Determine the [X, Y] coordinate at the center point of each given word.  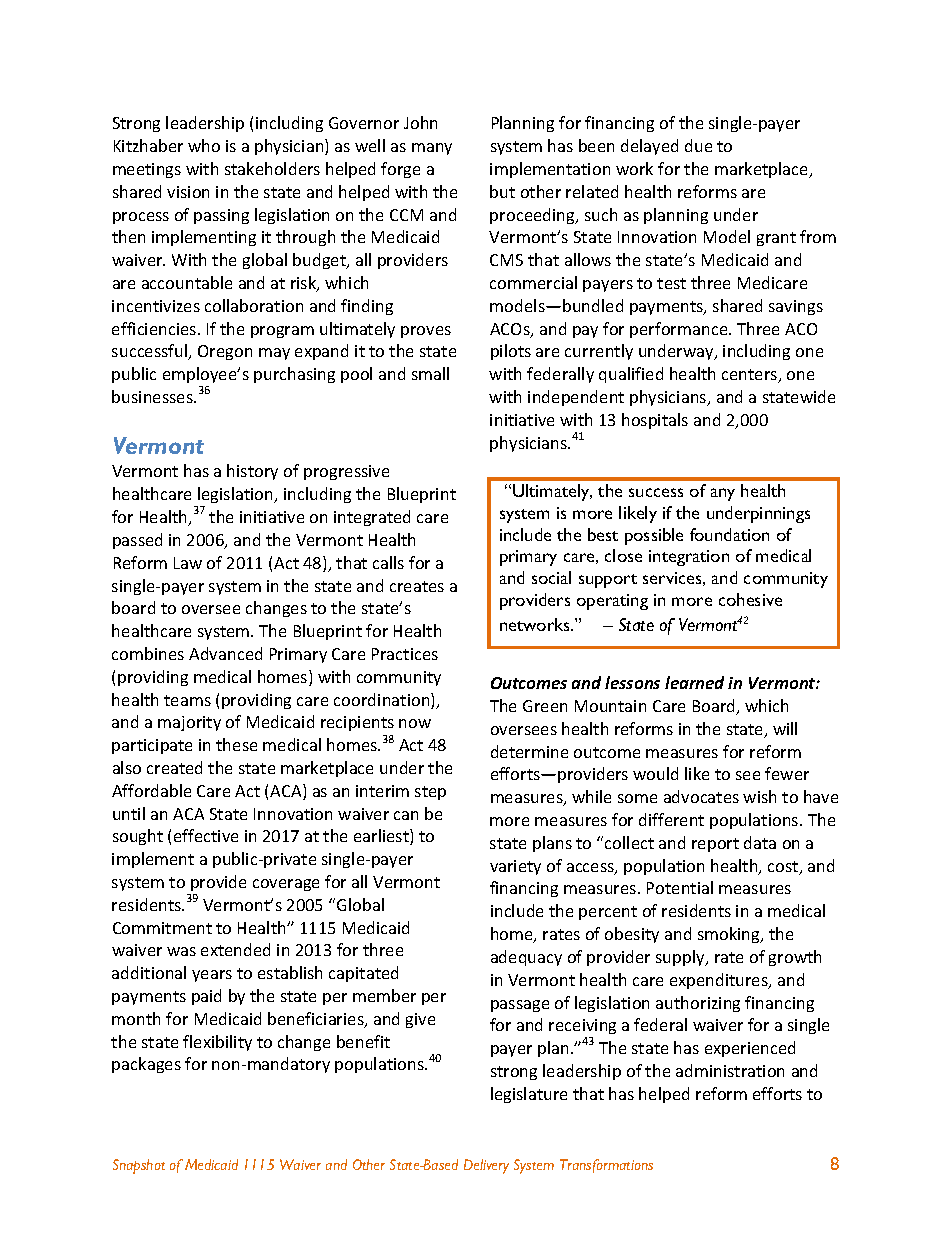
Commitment [162, 928]
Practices [405, 654]
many [432, 149]
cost [784, 868]
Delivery [486, 1166]
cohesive [750, 599]
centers [751, 376]
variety [515, 867]
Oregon [225, 352]
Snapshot [139, 1166]
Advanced [225, 653]
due [698, 145]
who [204, 145]
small [430, 373]
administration [730, 1070]
